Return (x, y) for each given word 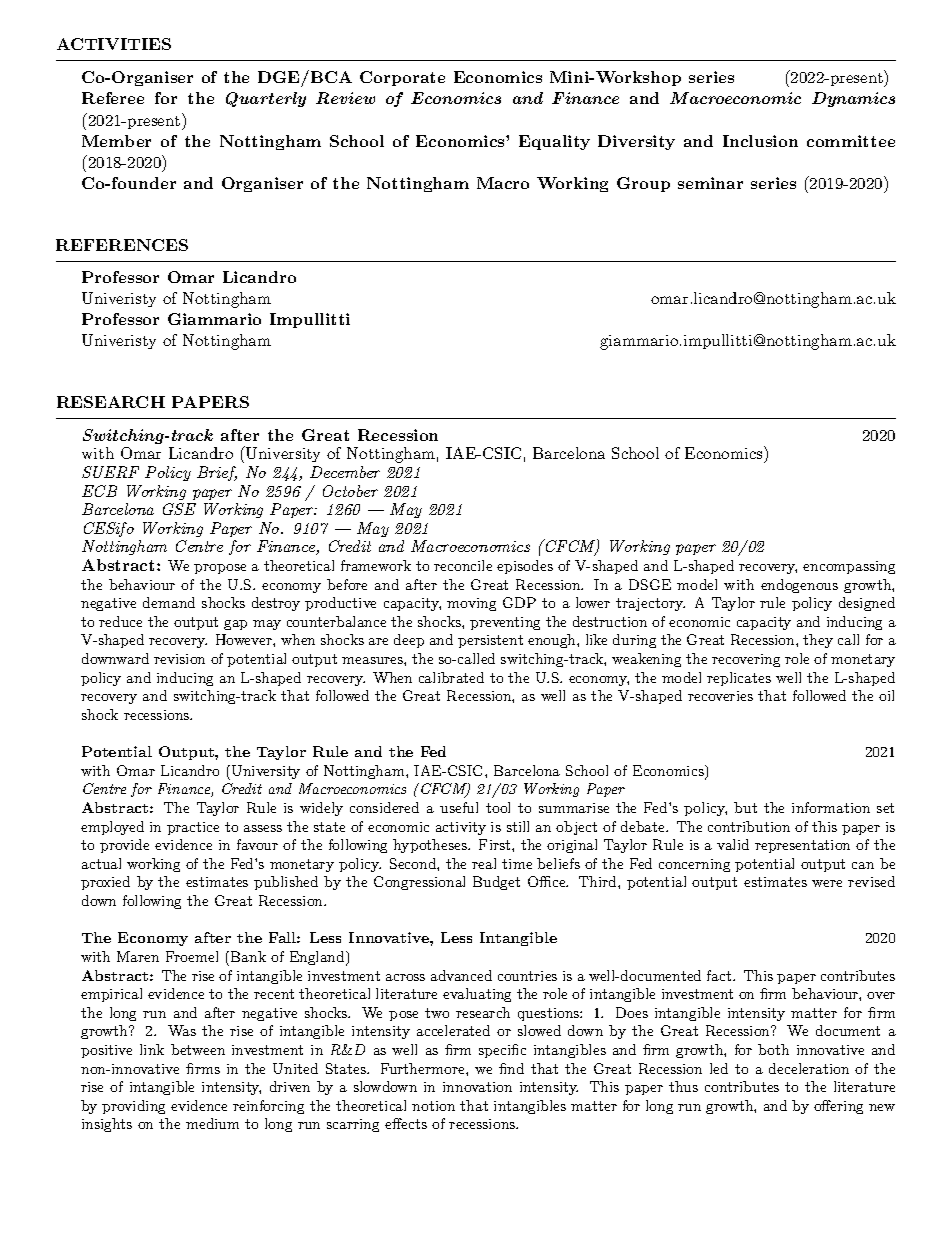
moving (471, 604)
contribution (749, 826)
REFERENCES (122, 245)
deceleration (809, 1068)
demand (169, 602)
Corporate (402, 78)
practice (193, 828)
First (496, 844)
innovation (477, 1087)
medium (212, 1123)
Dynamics (853, 99)
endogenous (799, 586)
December (345, 472)
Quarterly (266, 99)
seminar (710, 183)
